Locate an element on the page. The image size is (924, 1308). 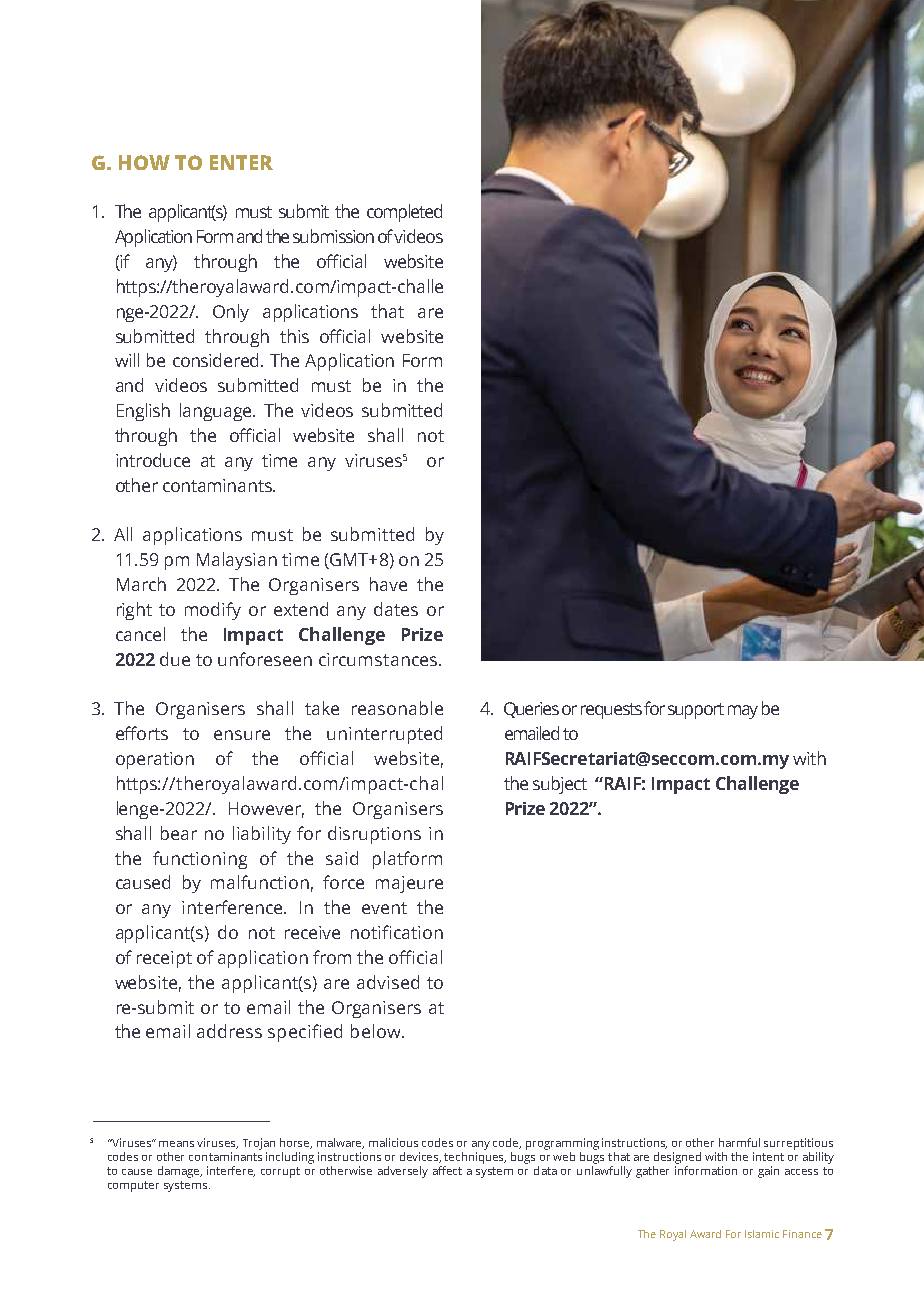
submission is located at coordinates (333, 236).
